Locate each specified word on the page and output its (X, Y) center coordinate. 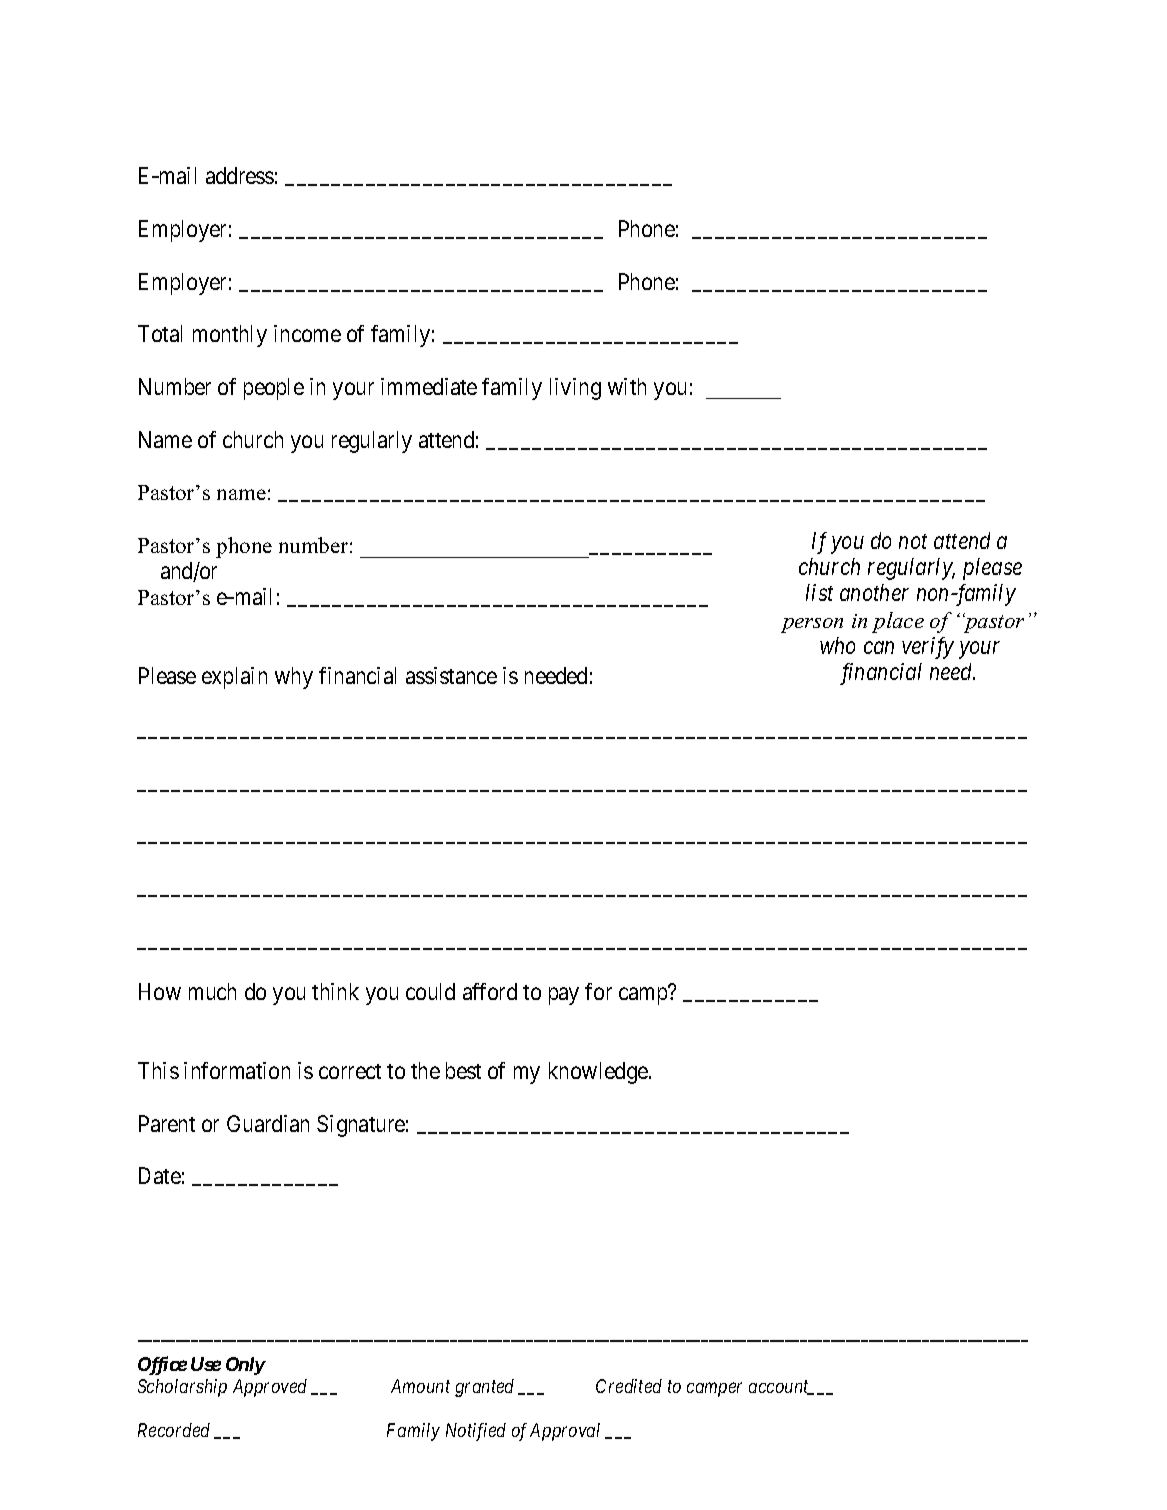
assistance (451, 675)
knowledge (599, 1073)
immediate (429, 386)
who (837, 645)
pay (564, 996)
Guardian (268, 1123)
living (575, 389)
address (240, 175)
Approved (270, 1388)
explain (234, 678)
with (627, 386)
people (274, 389)
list (819, 592)
